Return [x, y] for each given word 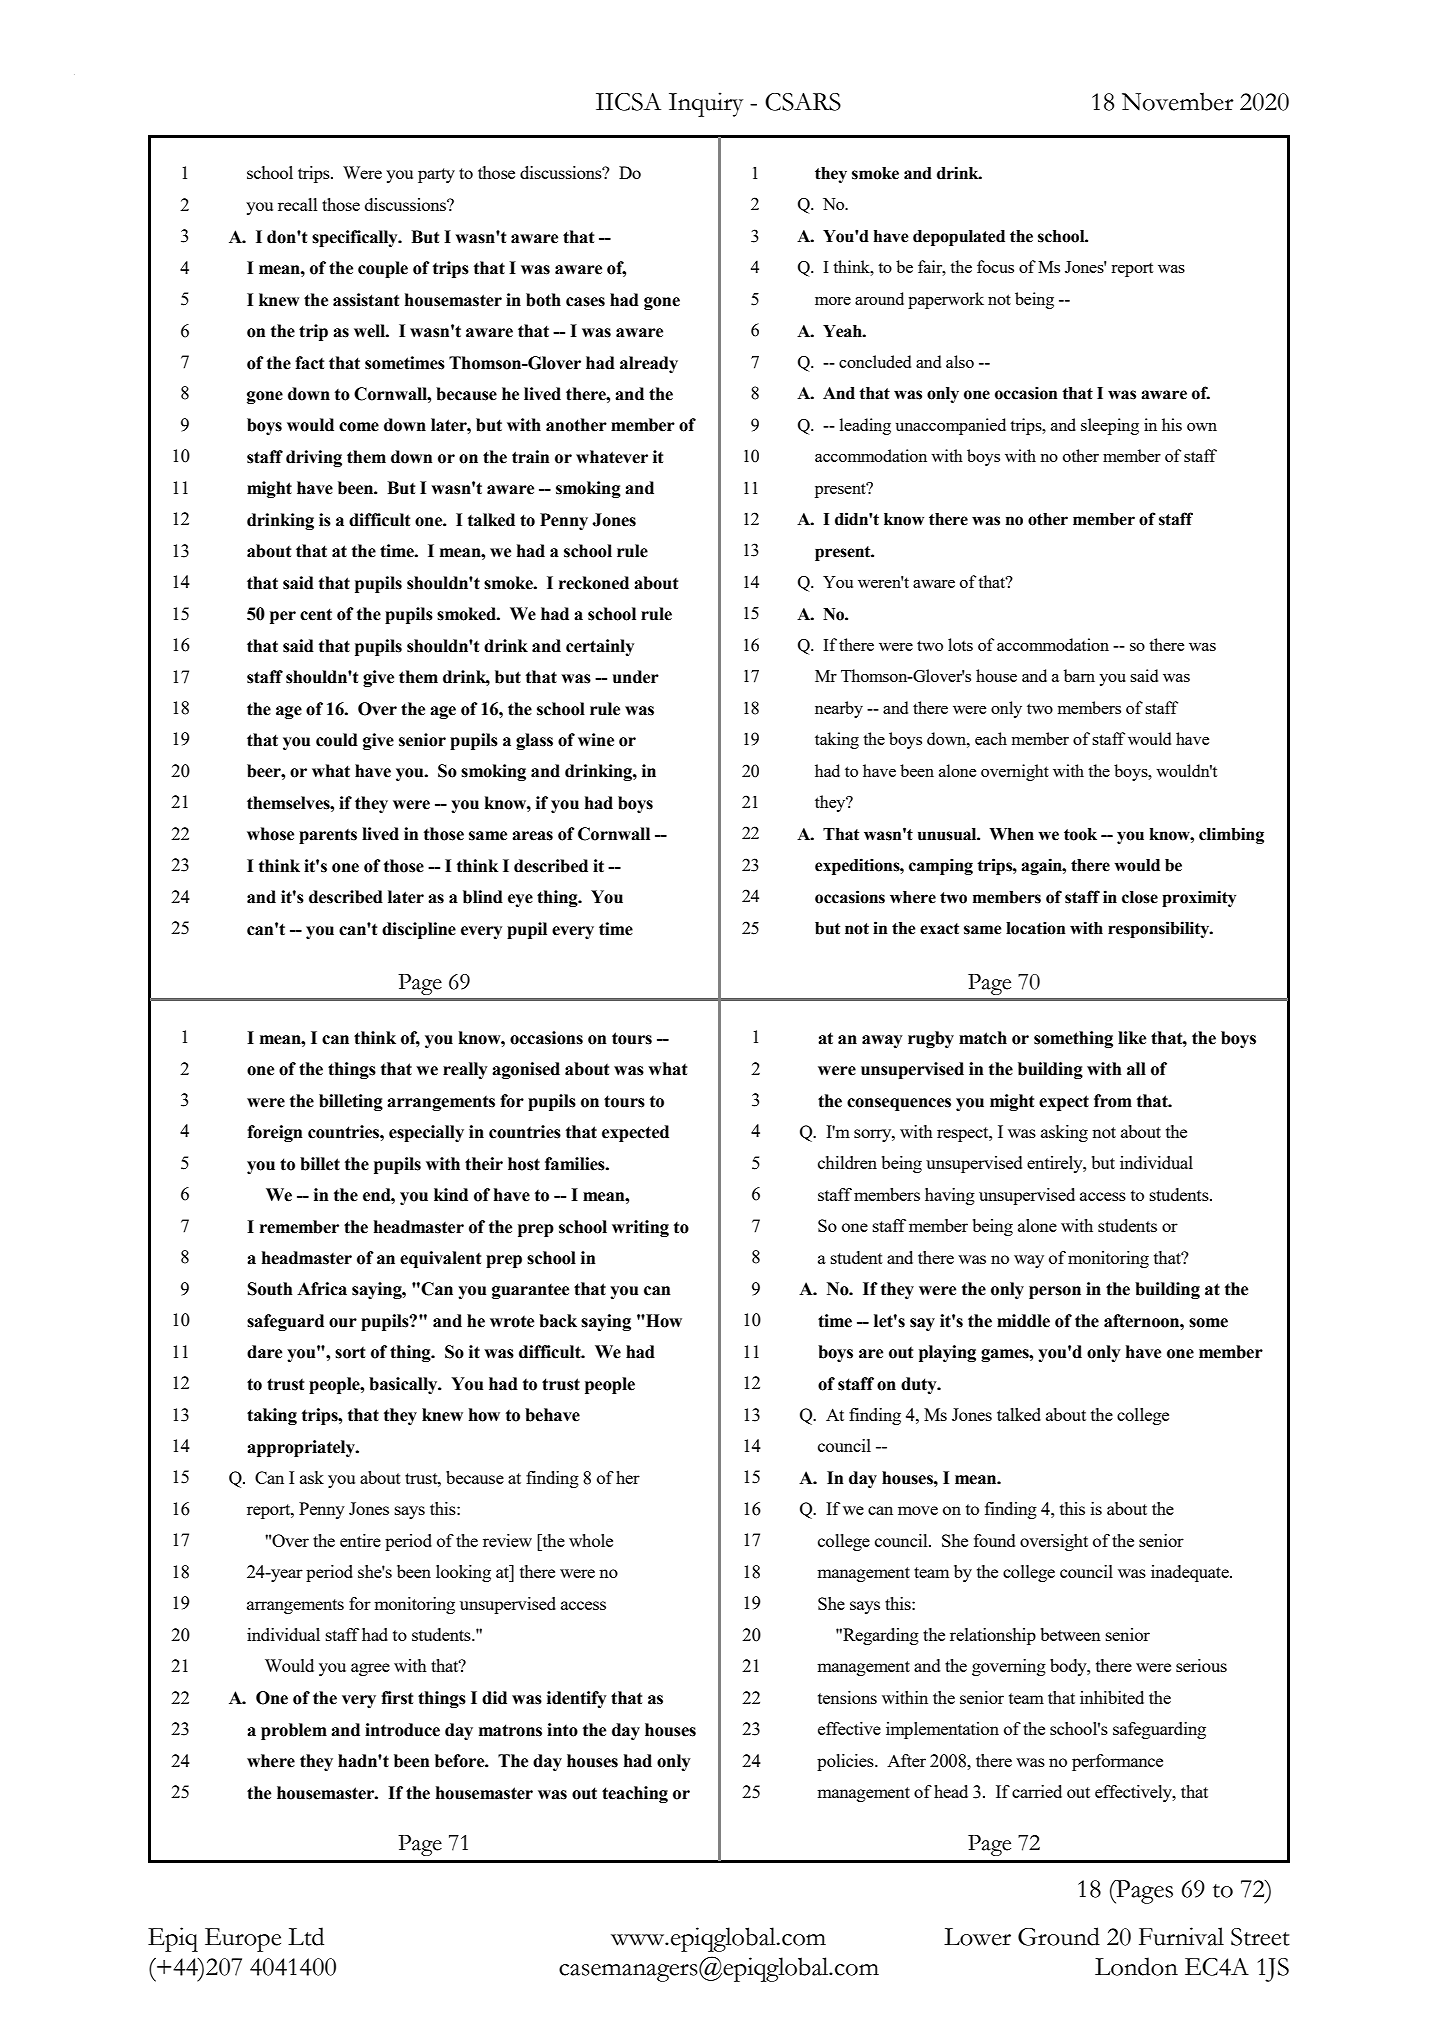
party [436, 175]
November [1178, 101]
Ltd [306, 1936]
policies [846, 1762]
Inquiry [706, 104]
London [1136, 1966]
